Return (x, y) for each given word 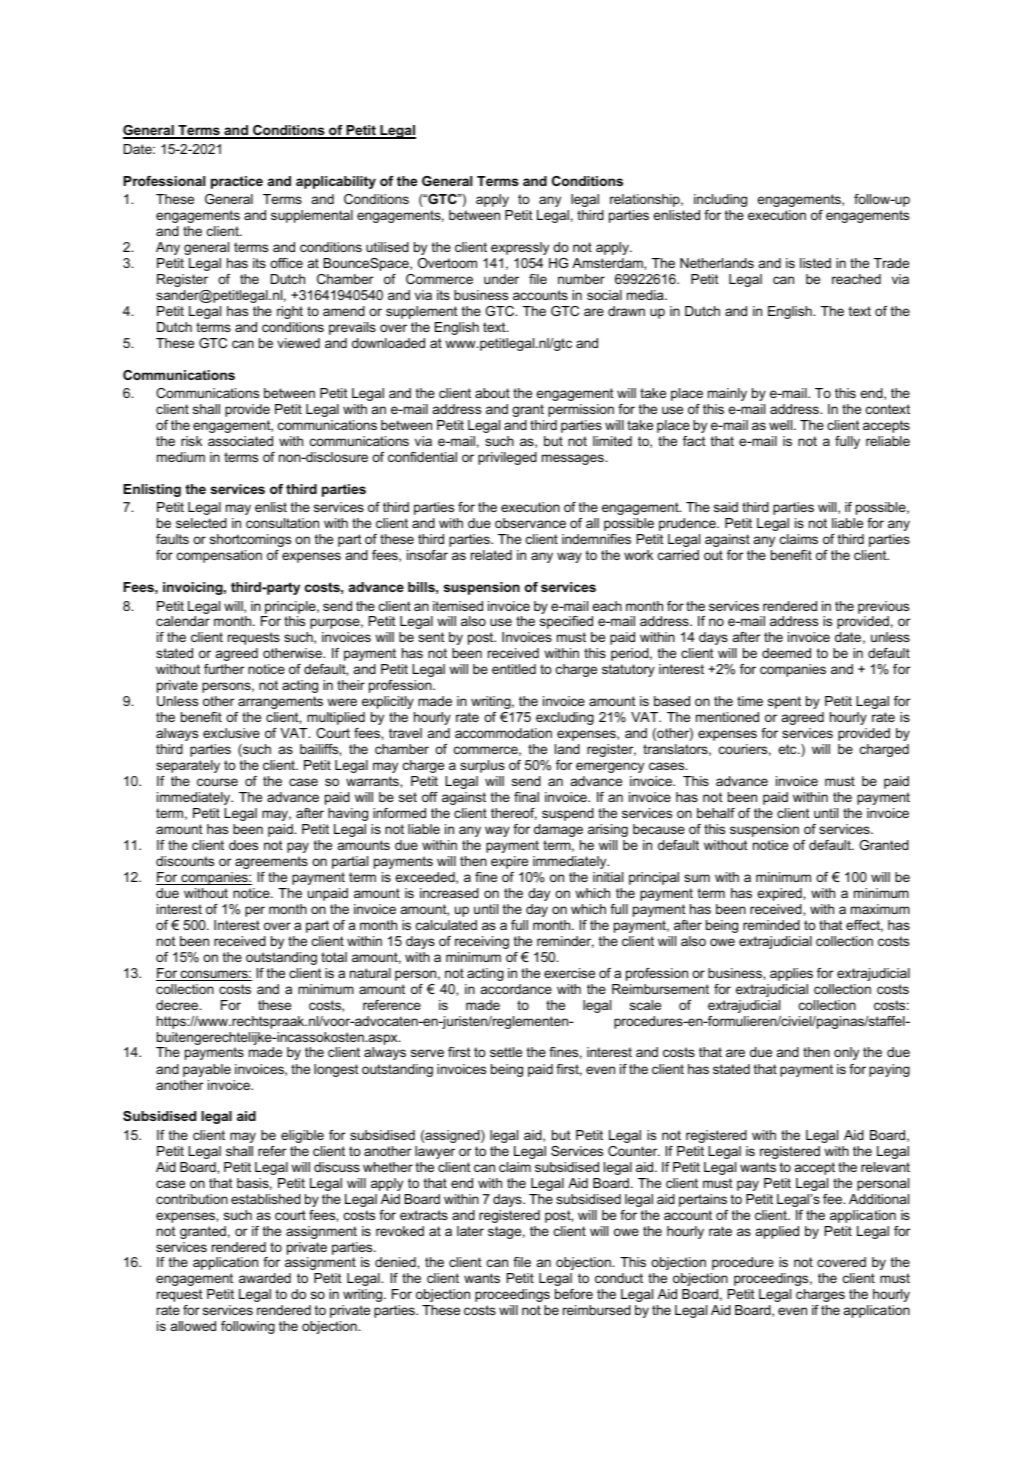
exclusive (231, 733)
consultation (282, 523)
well (782, 425)
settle (506, 1052)
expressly (520, 248)
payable (207, 1070)
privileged (507, 458)
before (574, 1294)
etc (788, 749)
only (846, 1053)
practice (237, 182)
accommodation (503, 733)
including (720, 200)
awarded (265, 1278)
